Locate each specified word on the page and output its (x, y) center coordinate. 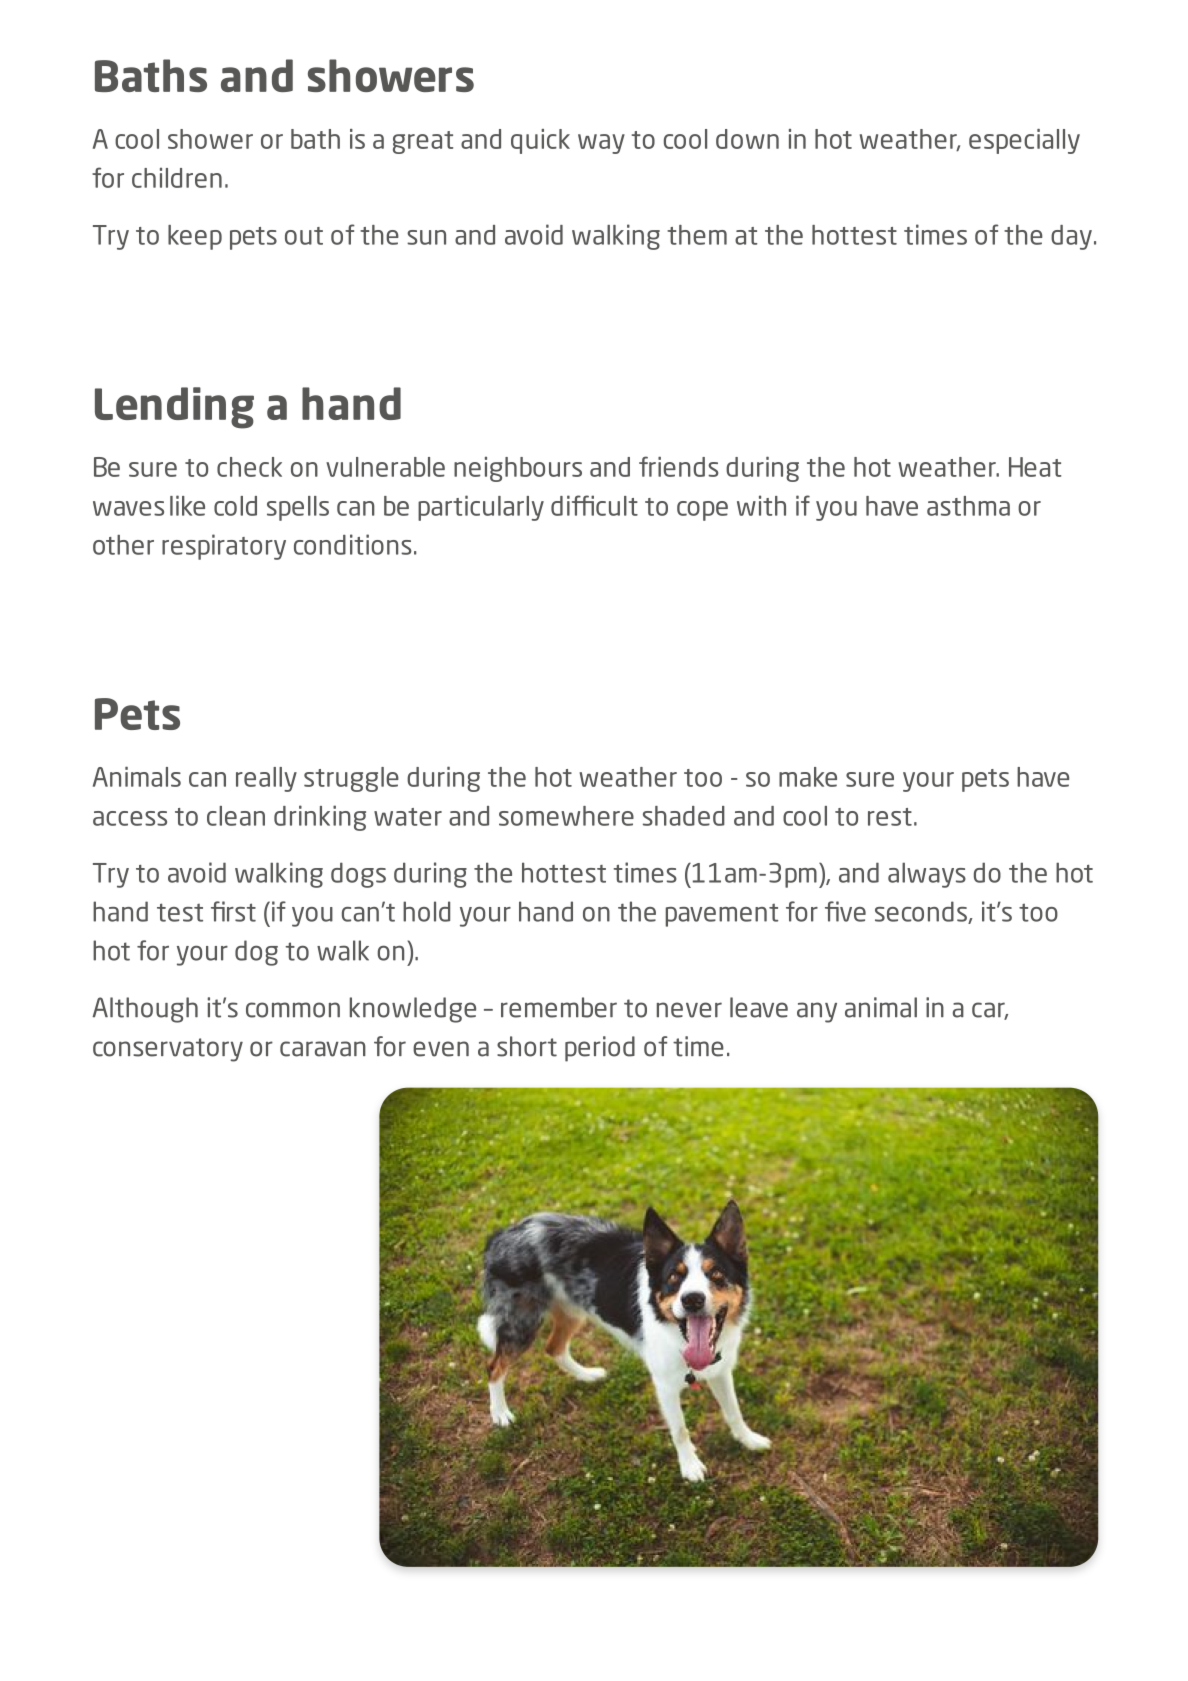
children (177, 178)
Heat (1035, 467)
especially (1024, 141)
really (266, 779)
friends (679, 466)
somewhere (566, 816)
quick (540, 141)
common (293, 1010)
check (249, 467)
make (808, 777)
